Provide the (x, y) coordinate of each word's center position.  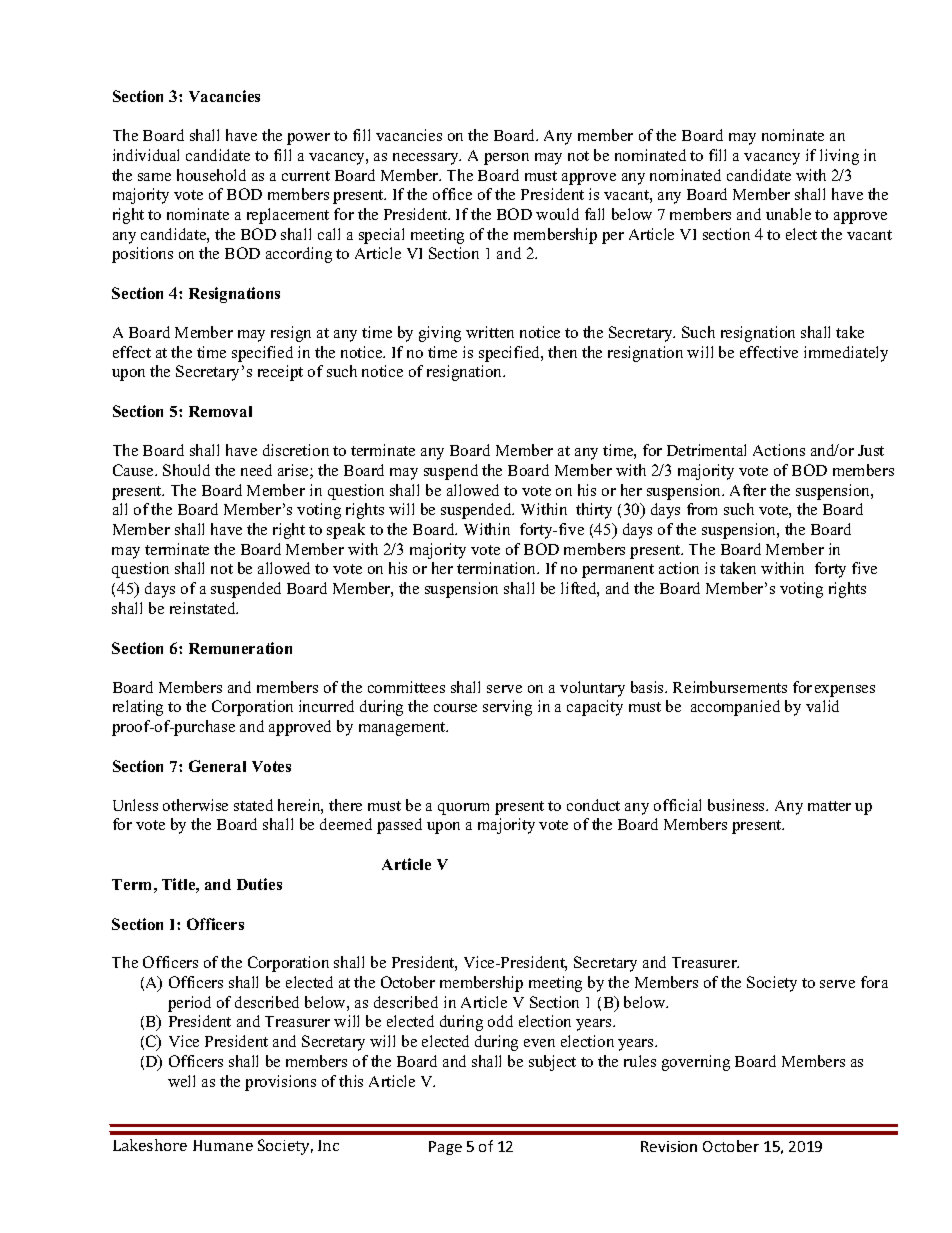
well (181, 1081)
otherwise (195, 805)
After (748, 490)
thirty (594, 511)
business (738, 805)
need (256, 470)
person (506, 159)
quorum (463, 809)
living (839, 157)
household (211, 175)
